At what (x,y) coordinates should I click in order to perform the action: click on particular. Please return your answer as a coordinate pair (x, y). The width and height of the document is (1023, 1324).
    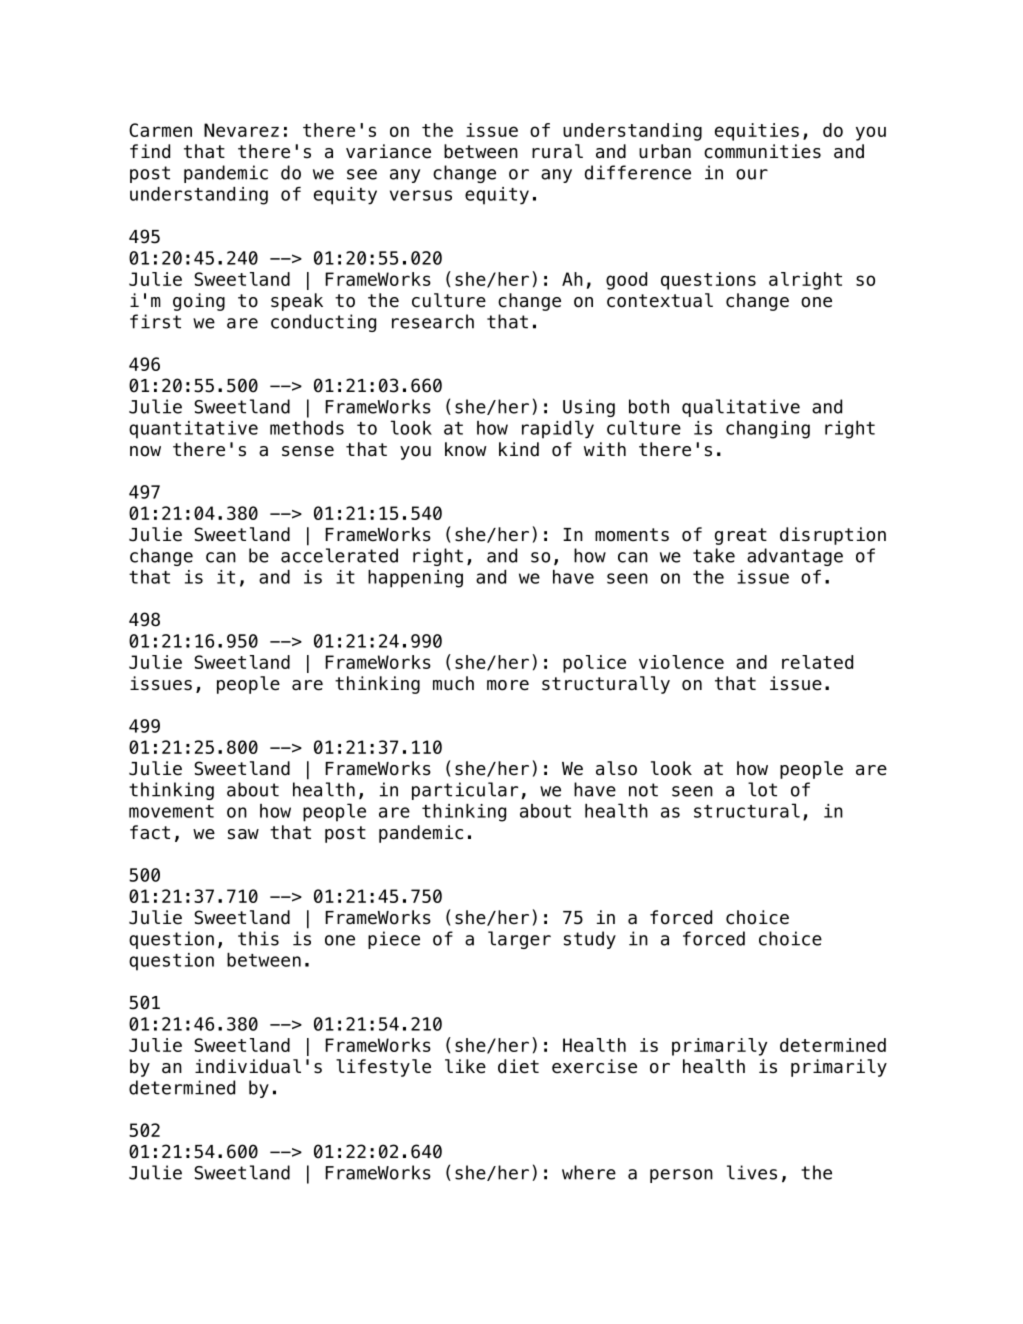
    Looking at the image, I should click on (465, 791).
